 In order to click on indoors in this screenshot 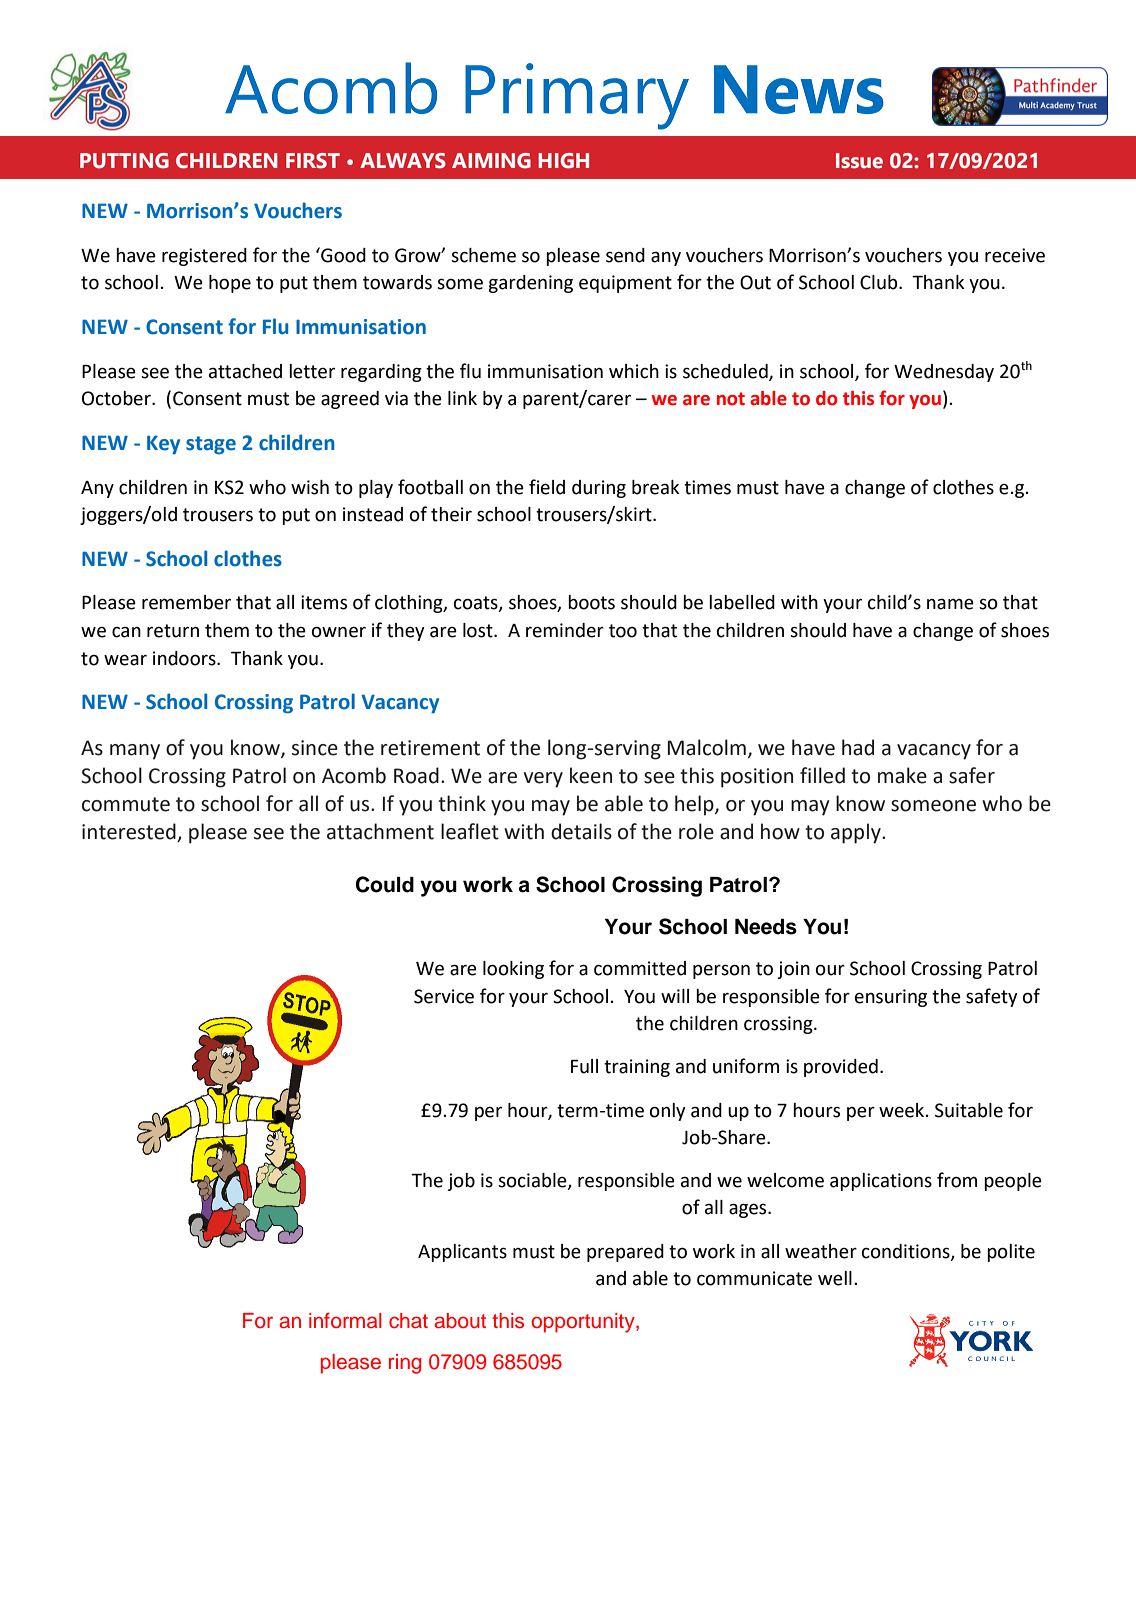, I will do `click(185, 658)`.
